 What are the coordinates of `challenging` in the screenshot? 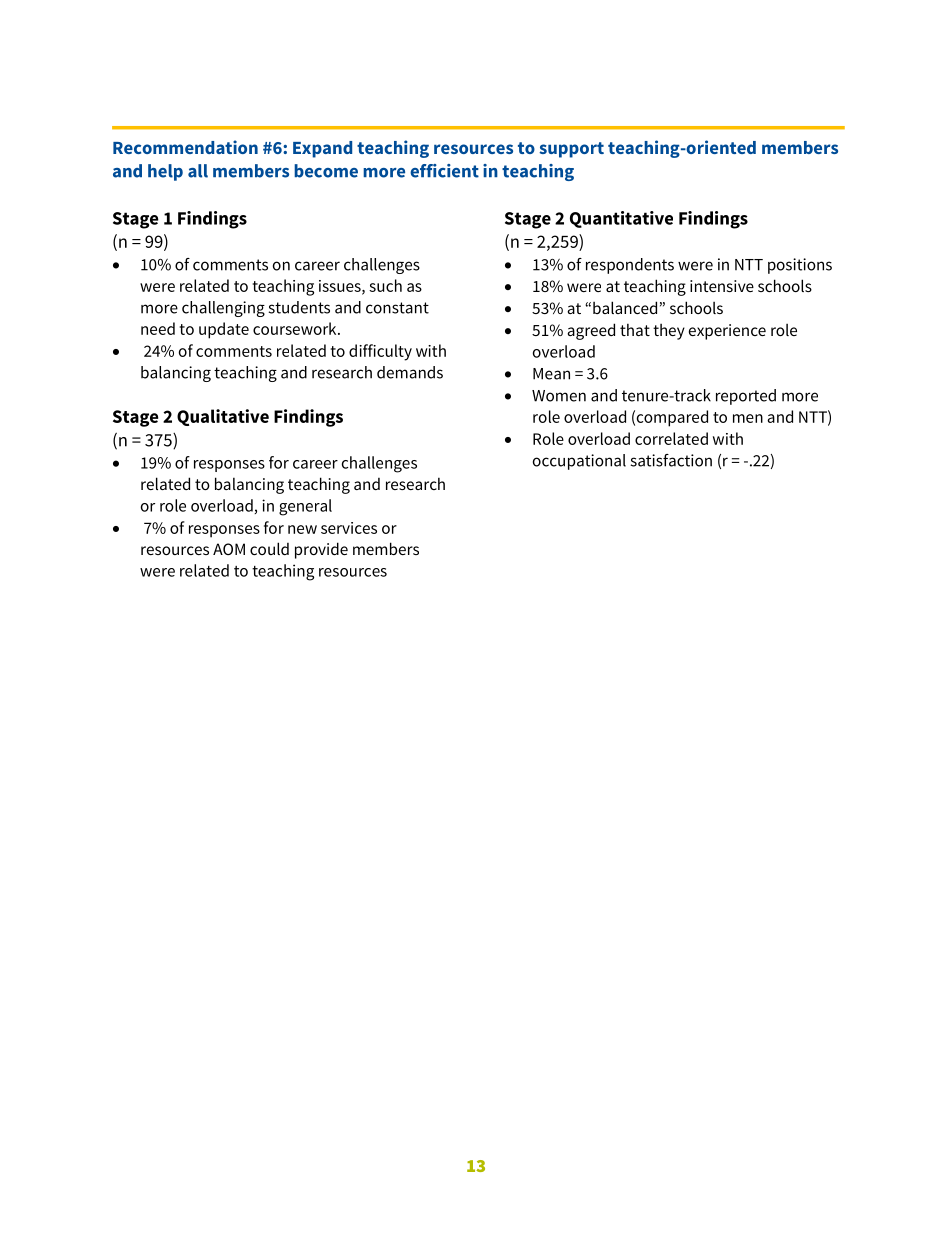 It's located at (223, 309).
